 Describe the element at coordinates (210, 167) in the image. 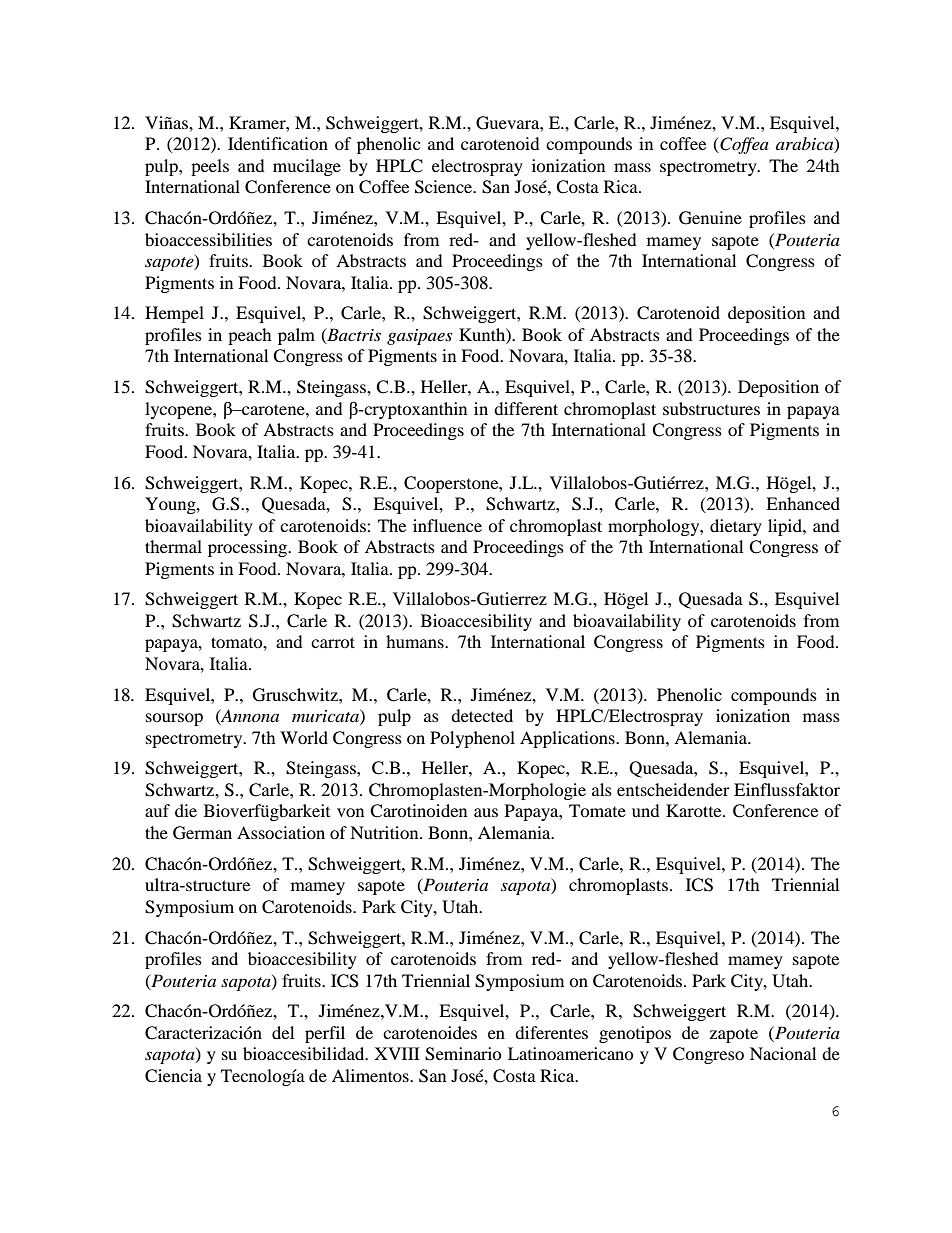

I see `peels` at that location.
